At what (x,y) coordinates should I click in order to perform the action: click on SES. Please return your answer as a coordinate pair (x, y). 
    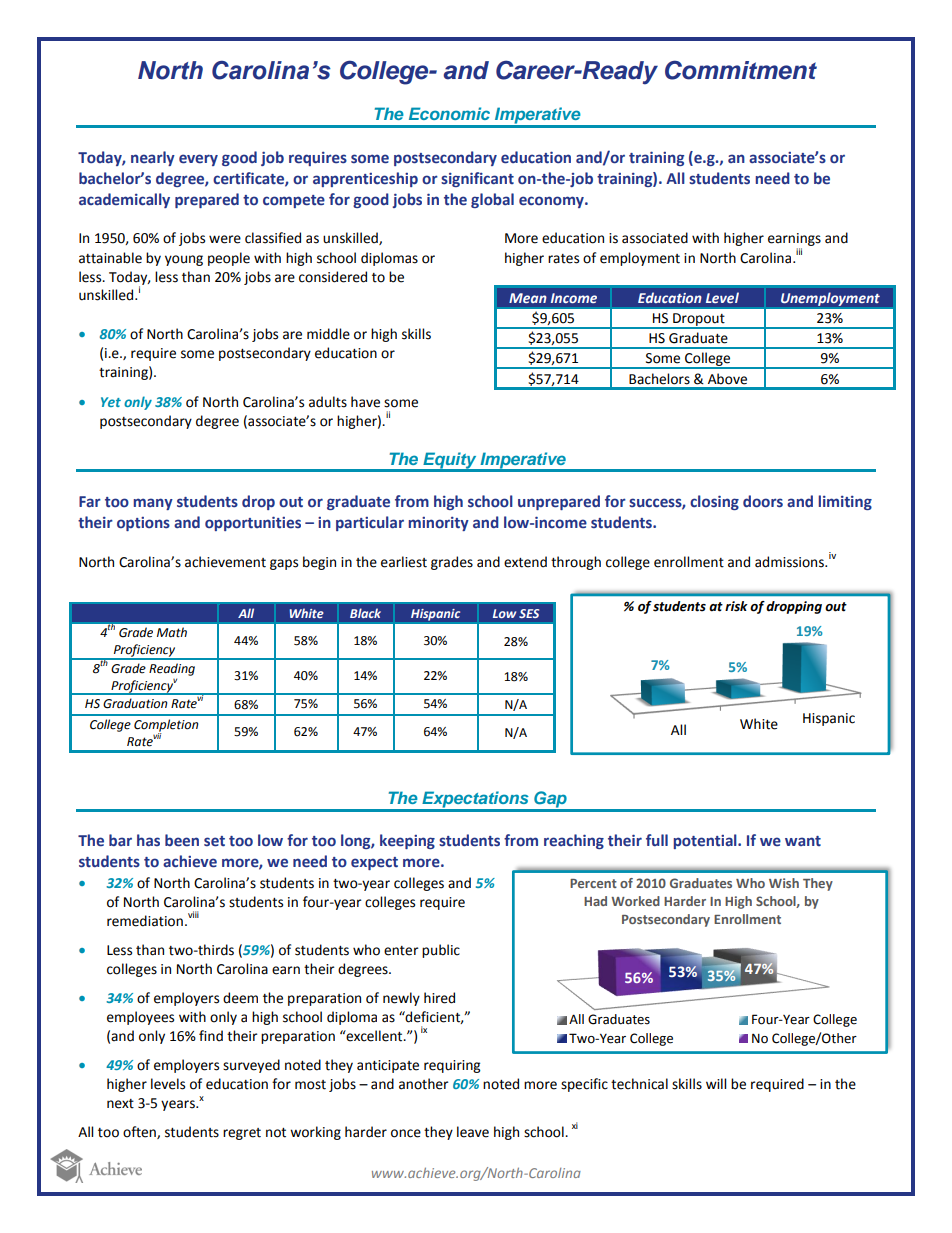
    Looking at the image, I should click on (529, 613).
